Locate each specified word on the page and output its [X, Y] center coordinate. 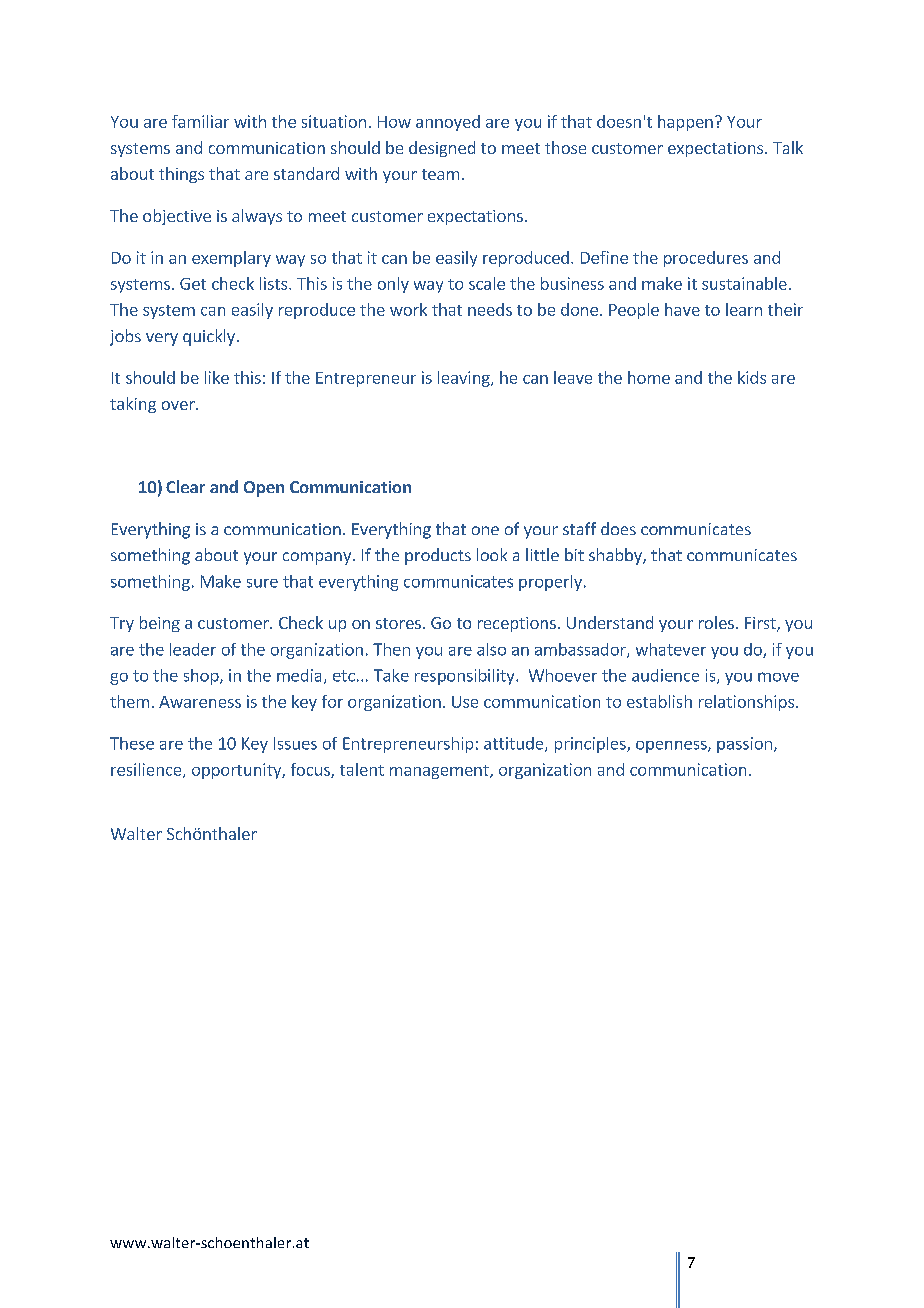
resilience [147, 770]
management [440, 772]
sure [262, 583]
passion [744, 745]
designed [442, 149]
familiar [200, 121]
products [438, 556]
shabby [616, 556]
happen [685, 123]
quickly [209, 337]
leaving [465, 379]
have [682, 309]
